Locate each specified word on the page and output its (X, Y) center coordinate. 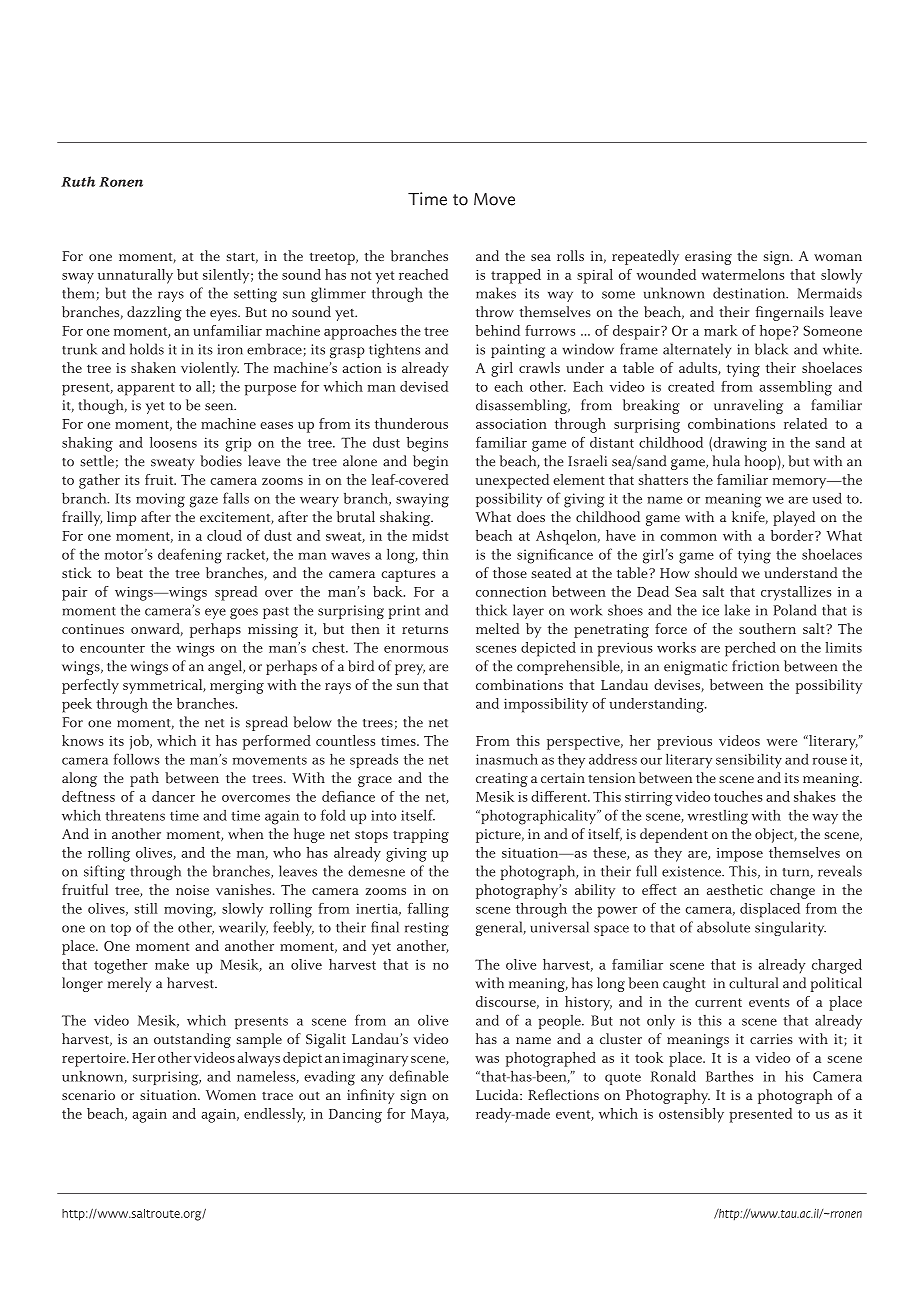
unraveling (748, 406)
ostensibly (691, 1115)
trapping (421, 836)
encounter (112, 648)
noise (192, 890)
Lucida (498, 1094)
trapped (516, 276)
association (511, 424)
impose (740, 855)
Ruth (78, 181)
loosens (173, 442)
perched (750, 649)
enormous (416, 649)
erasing (708, 258)
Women (231, 1095)
